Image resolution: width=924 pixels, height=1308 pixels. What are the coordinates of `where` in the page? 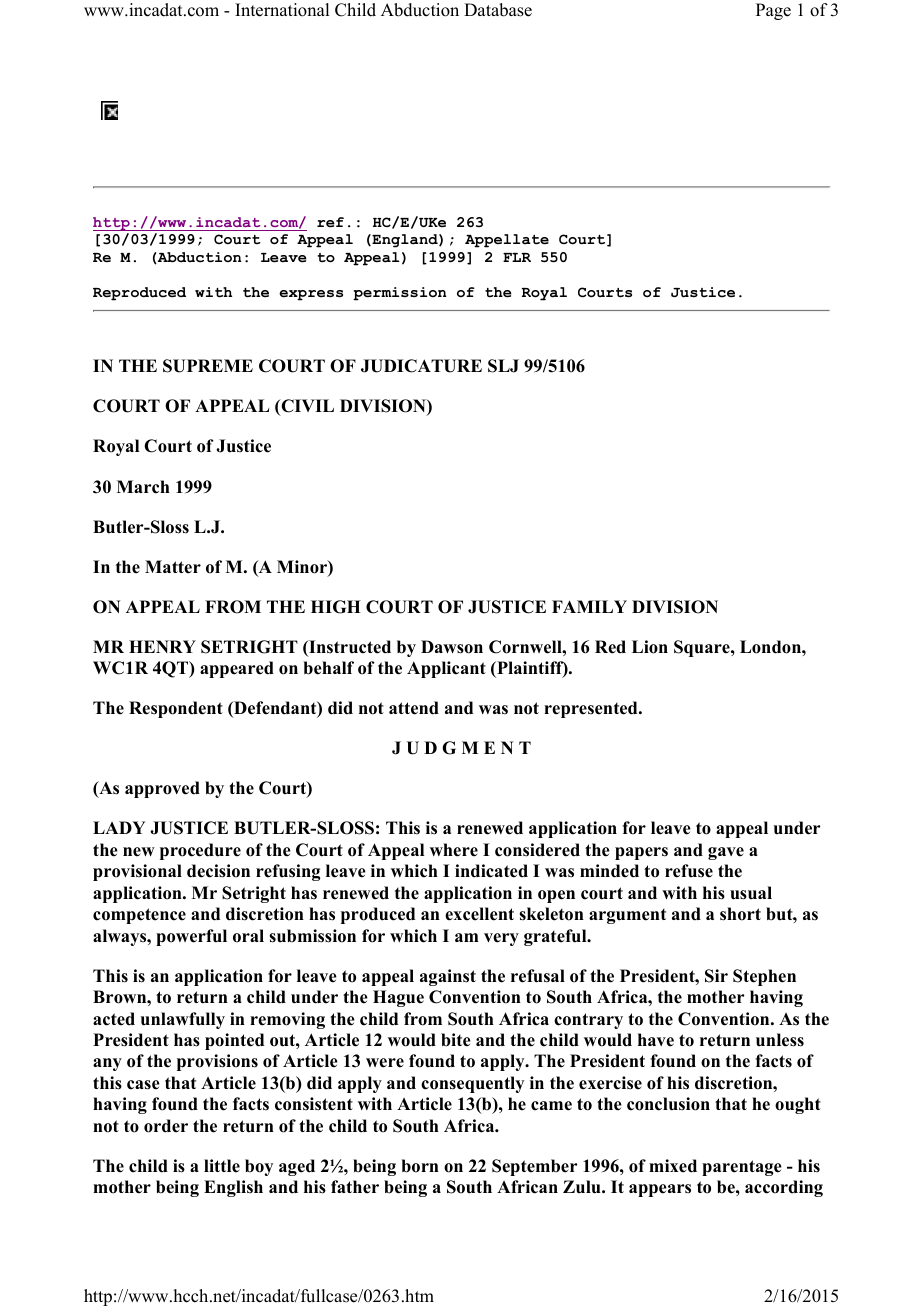 It's located at (454, 850).
